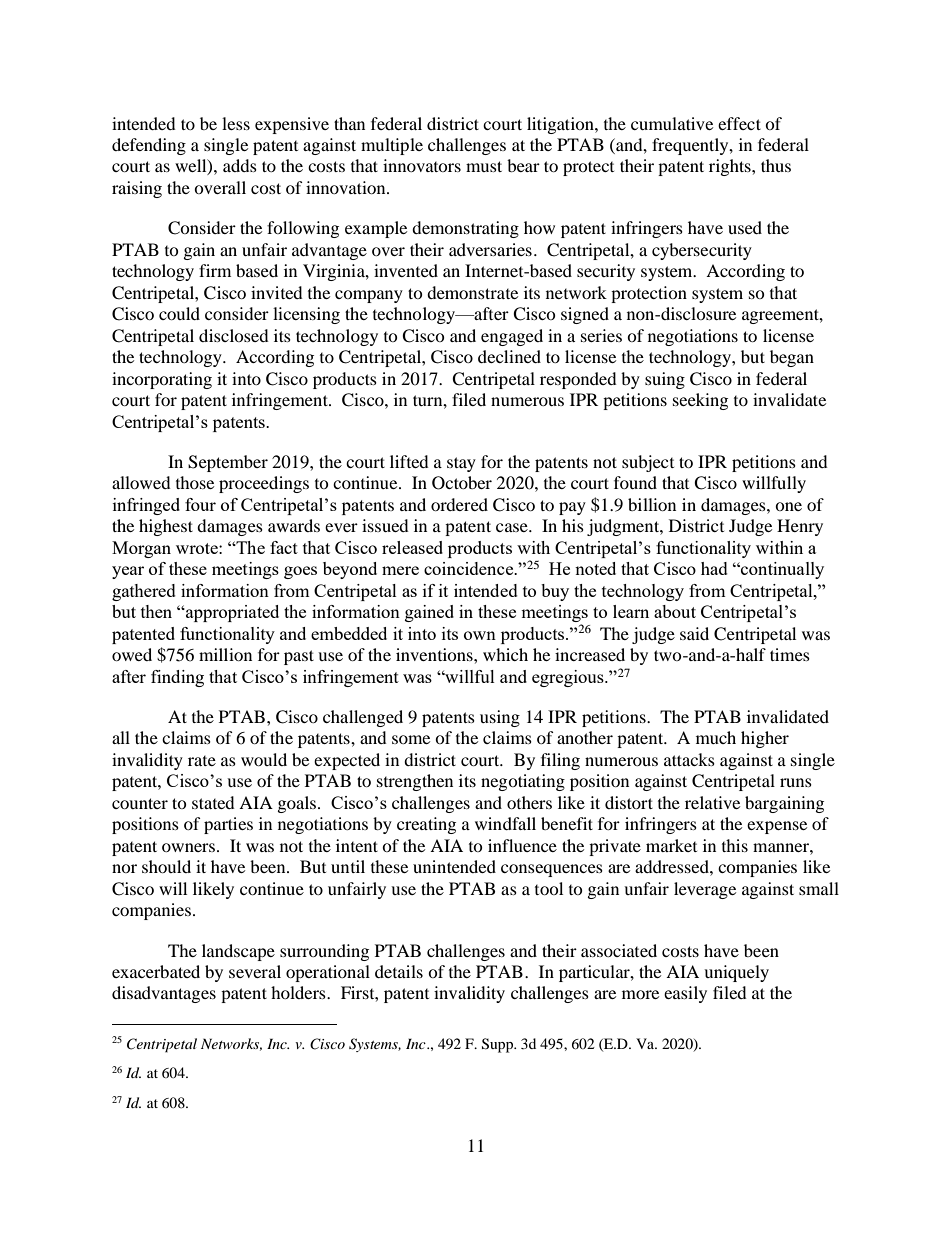 The height and width of the page is (1233, 952). I want to click on million, so click(225, 654).
